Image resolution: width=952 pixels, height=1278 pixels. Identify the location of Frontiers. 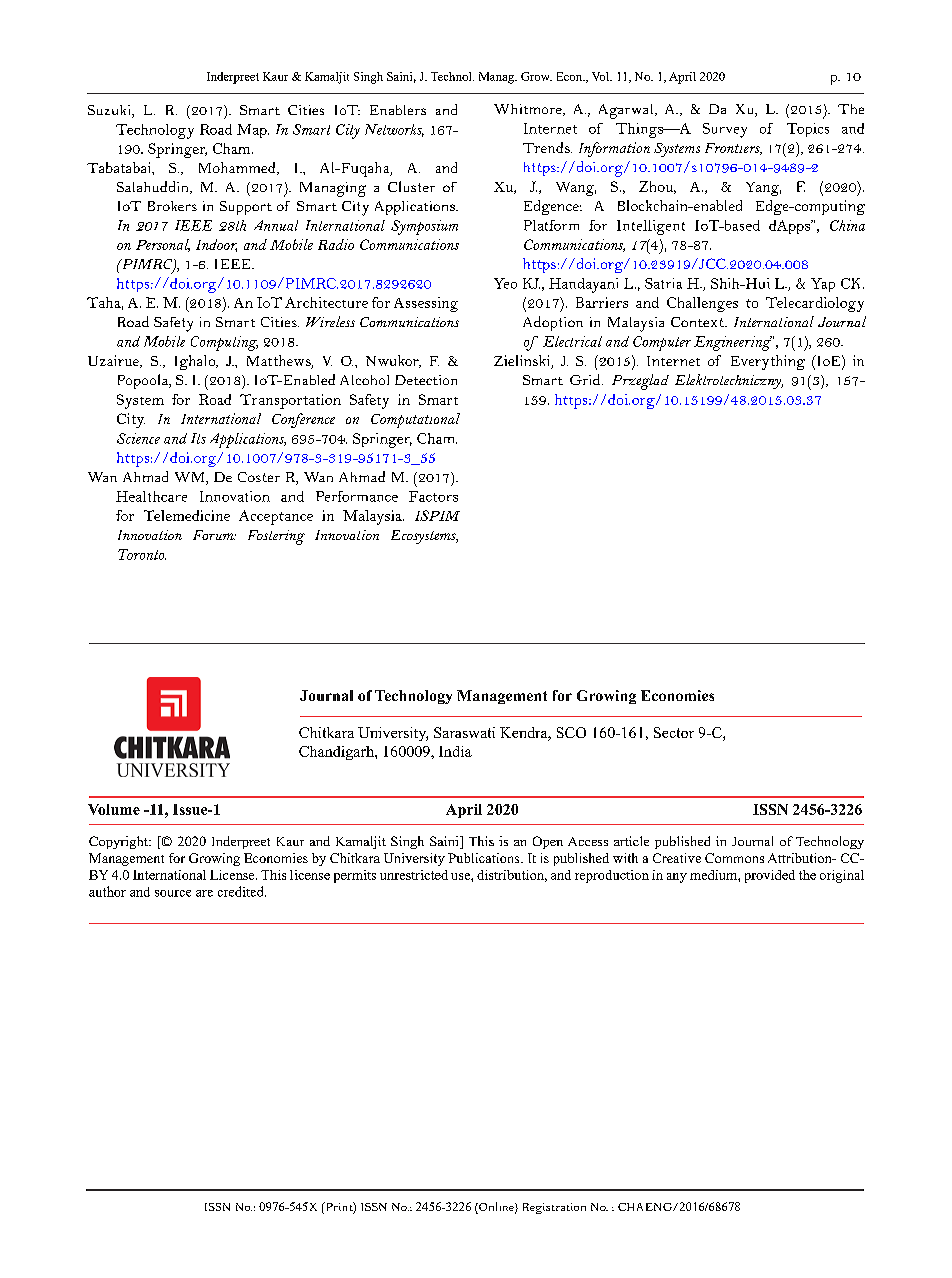
(733, 149).
